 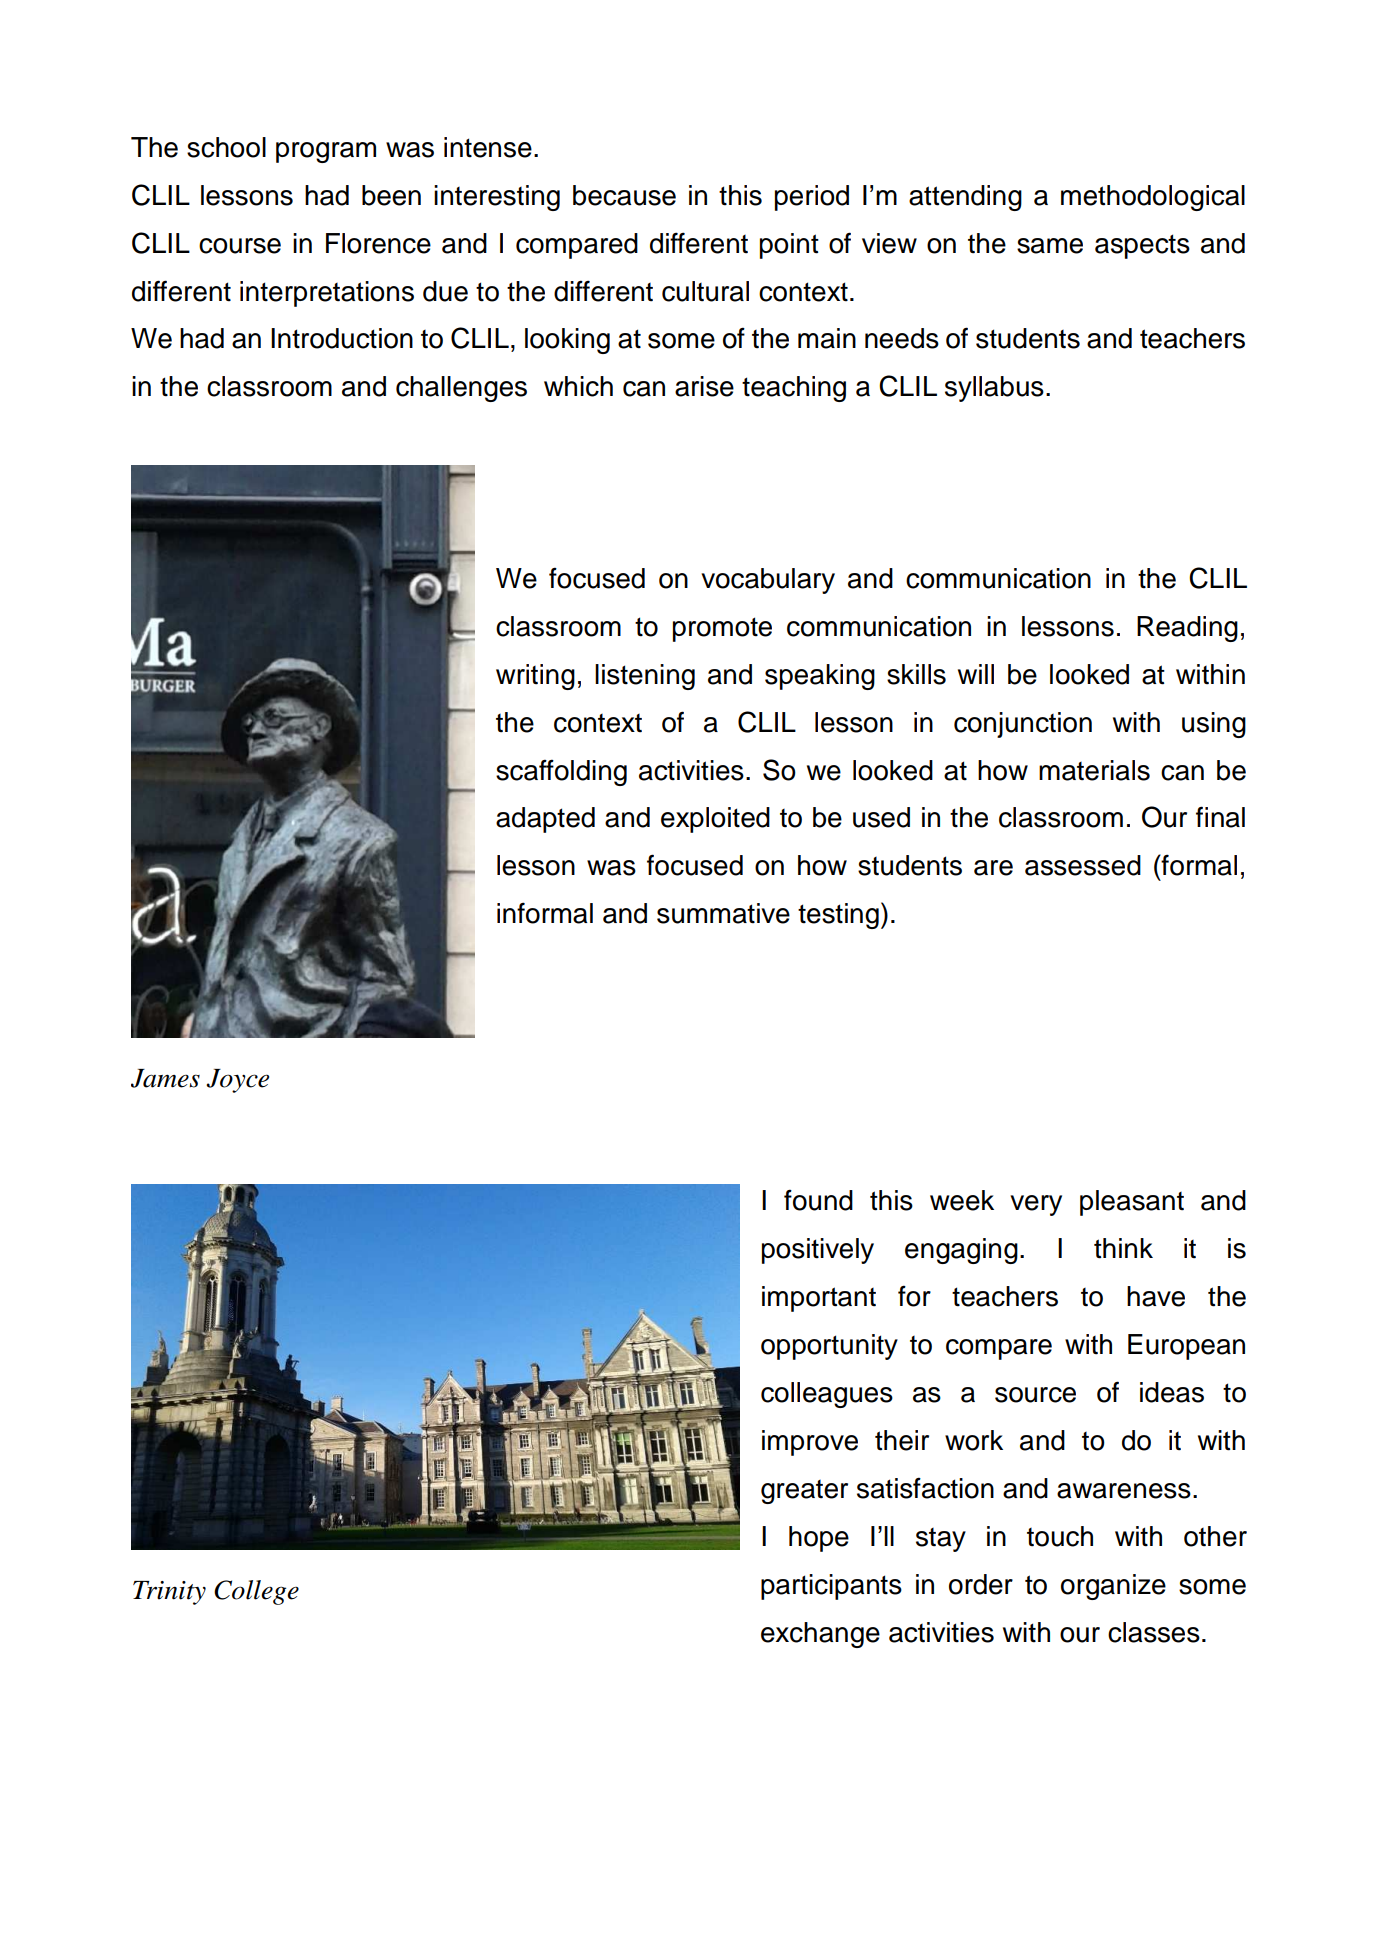 What do you see at coordinates (256, 1592) in the image?
I see `College` at bounding box center [256, 1592].
